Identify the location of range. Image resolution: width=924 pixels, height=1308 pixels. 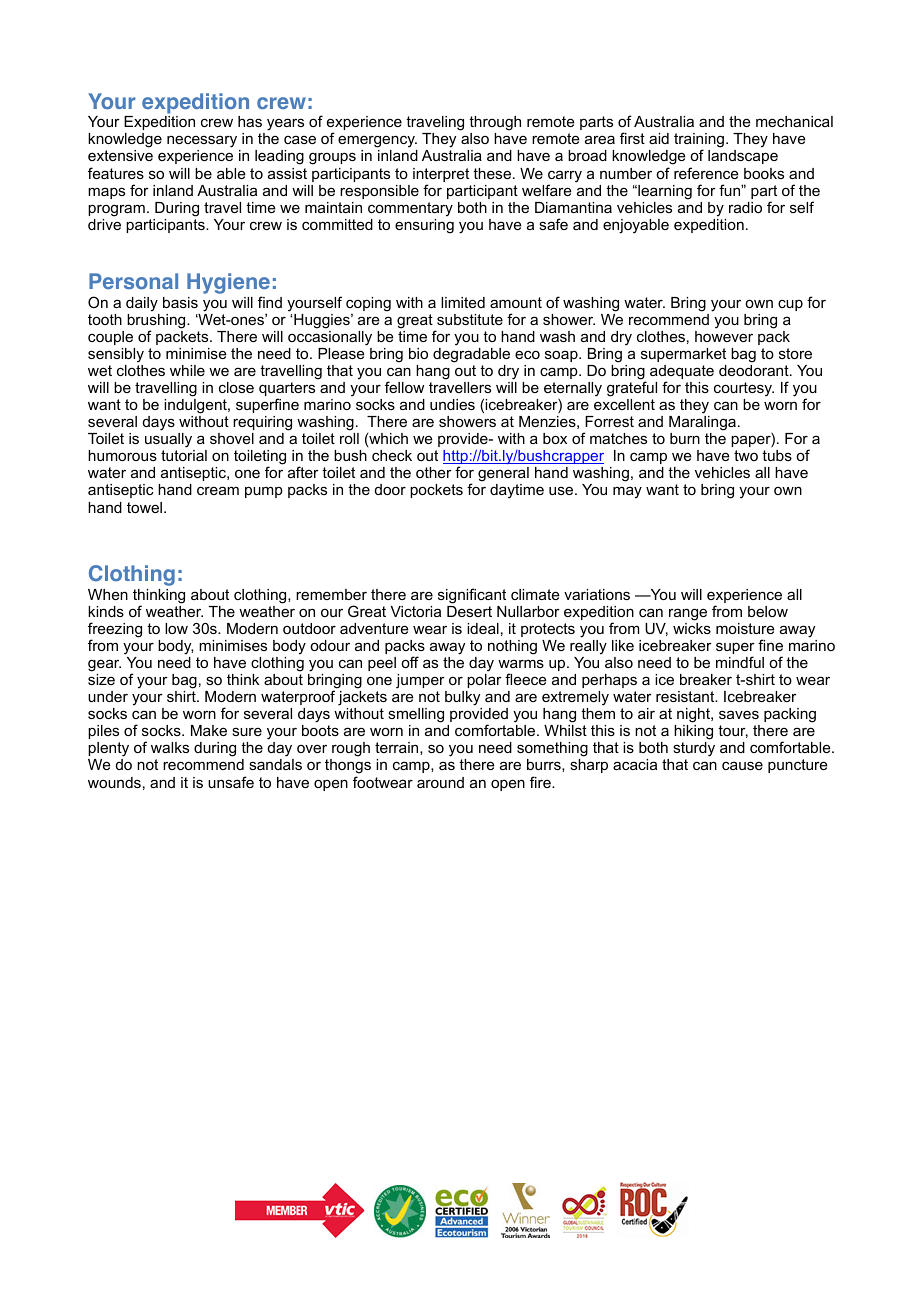
(688, 614).
